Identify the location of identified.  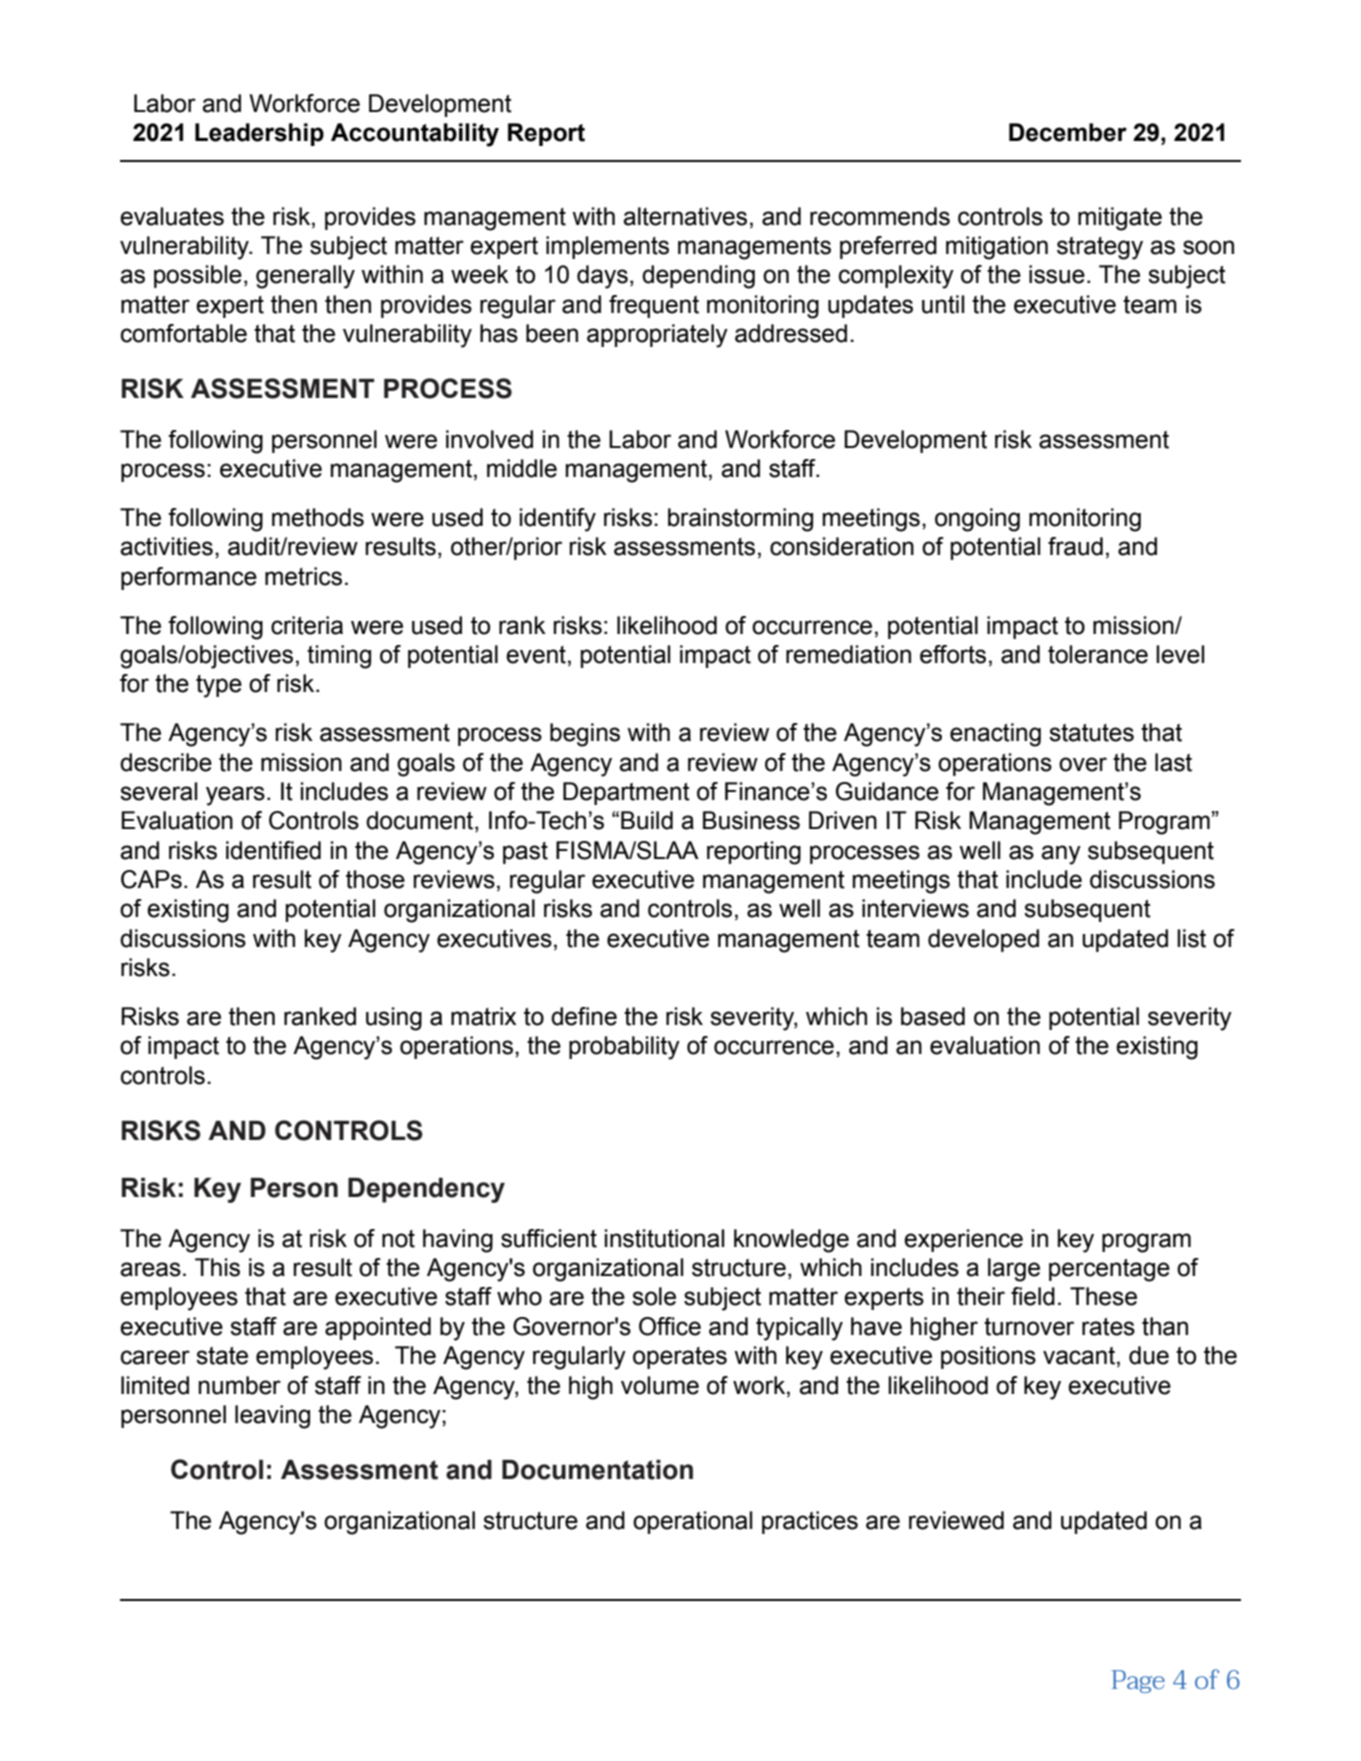
(273, 850).
